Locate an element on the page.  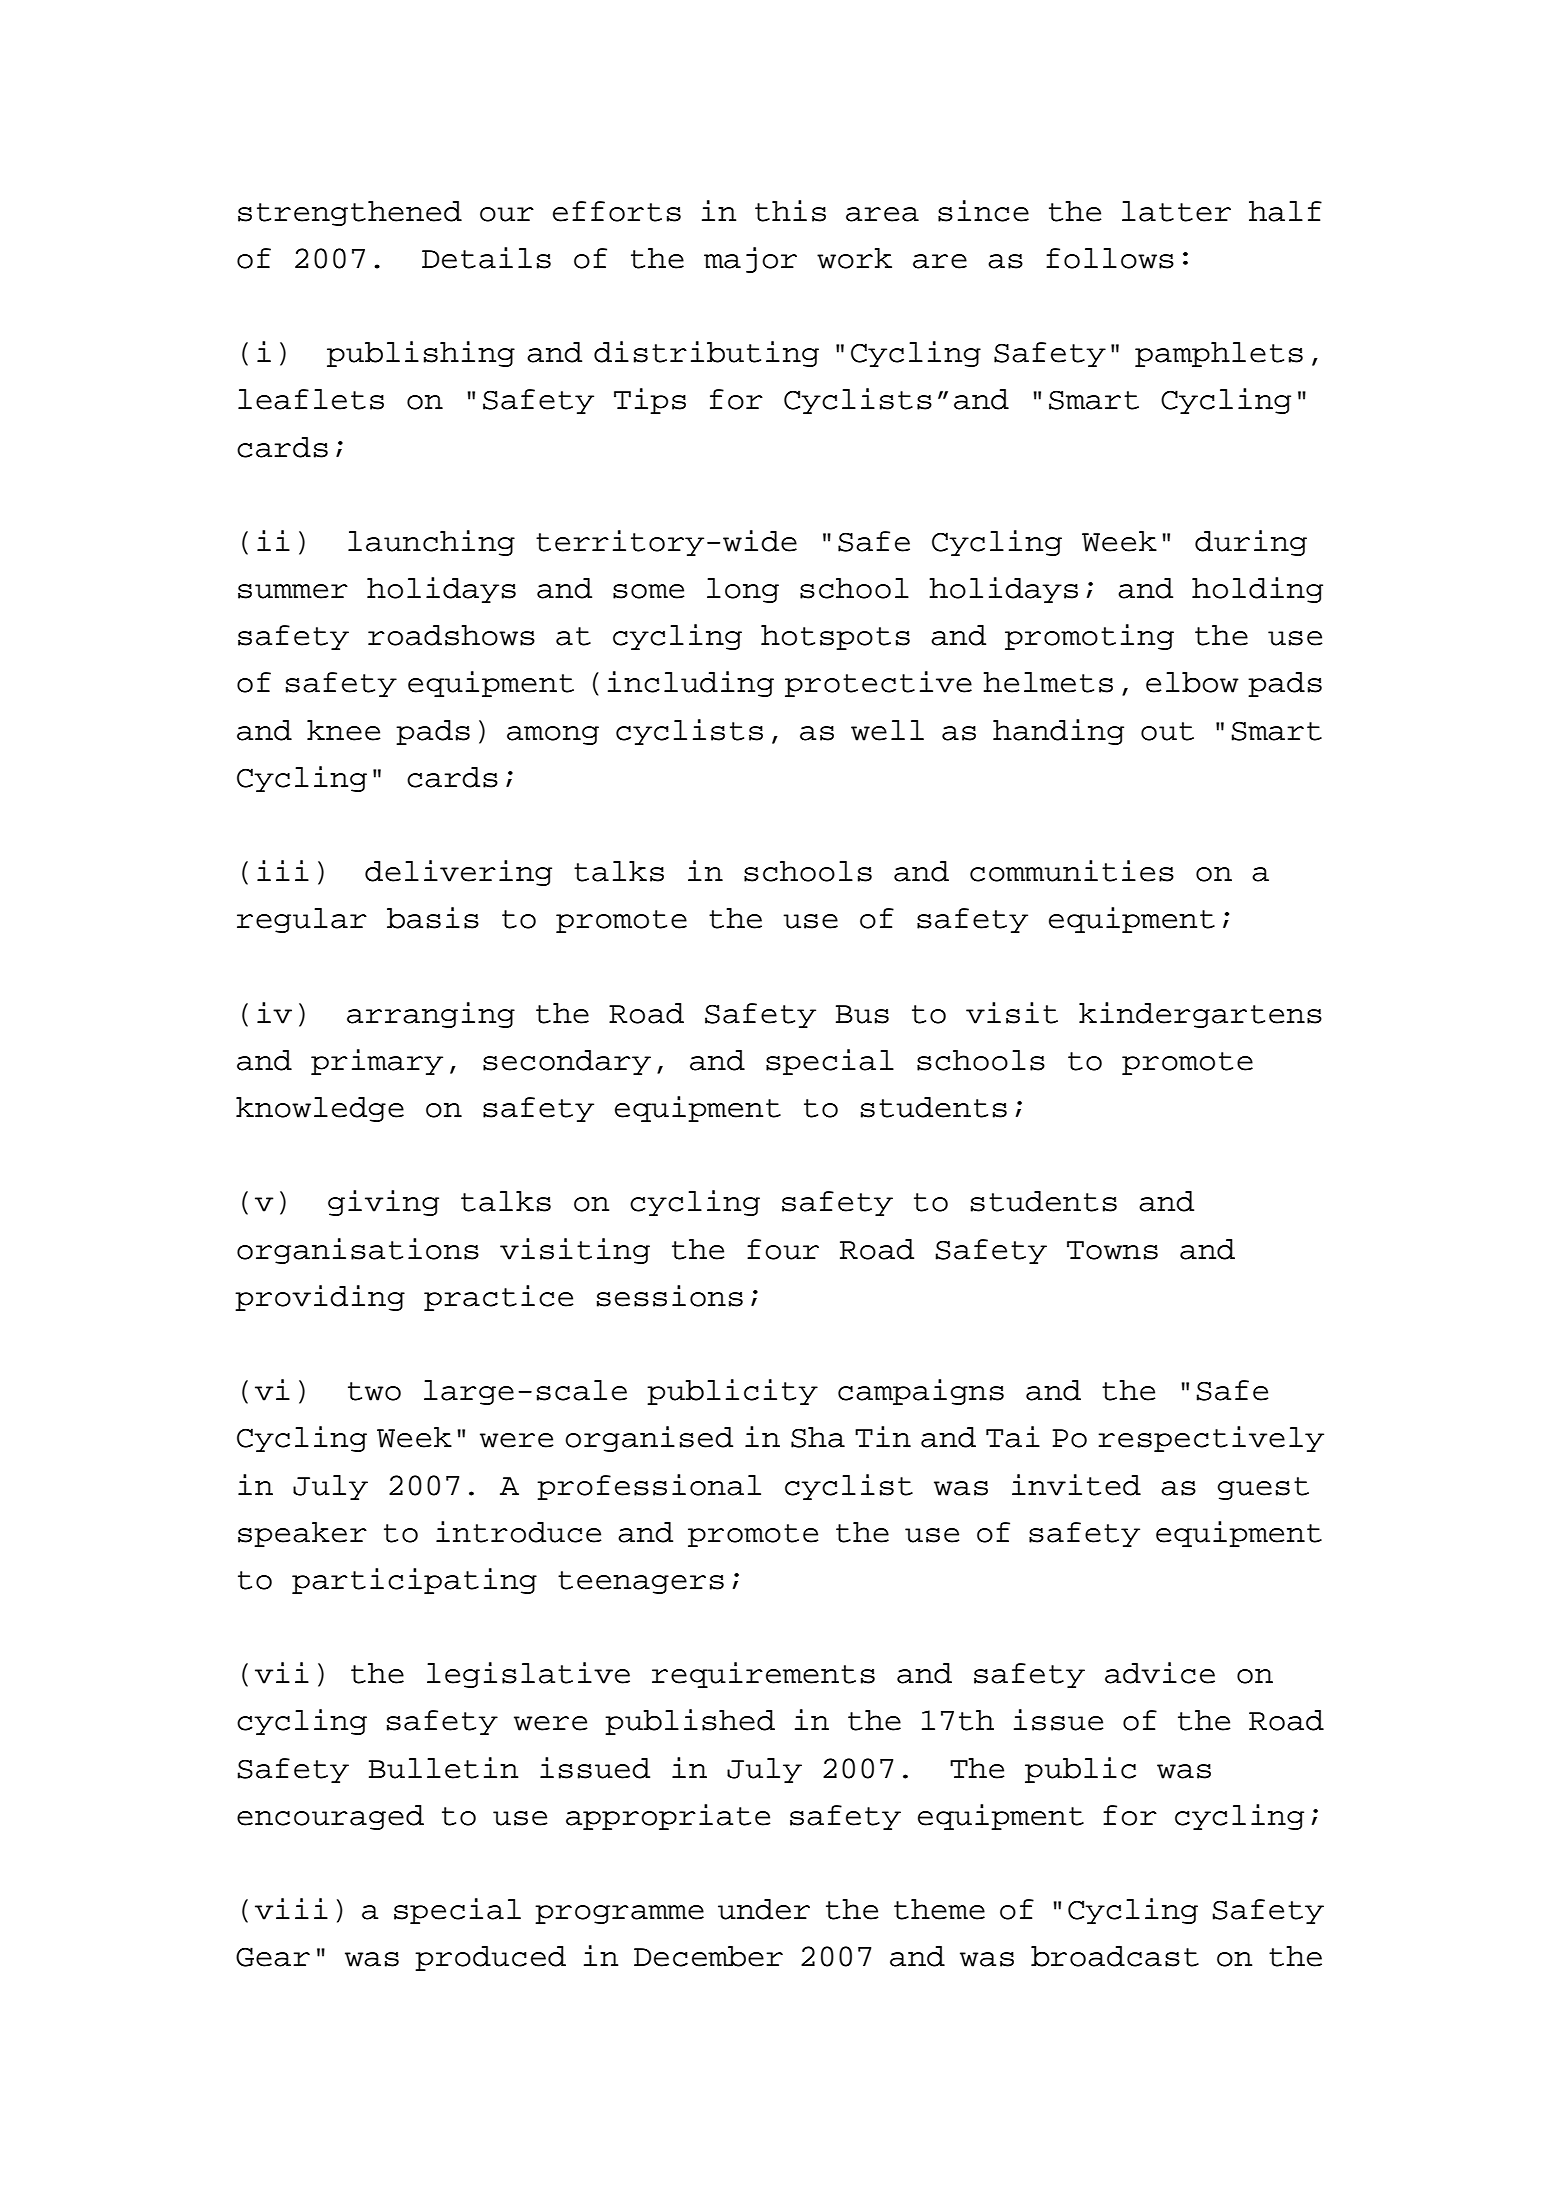
under is located at coordinates (764, 1909).
